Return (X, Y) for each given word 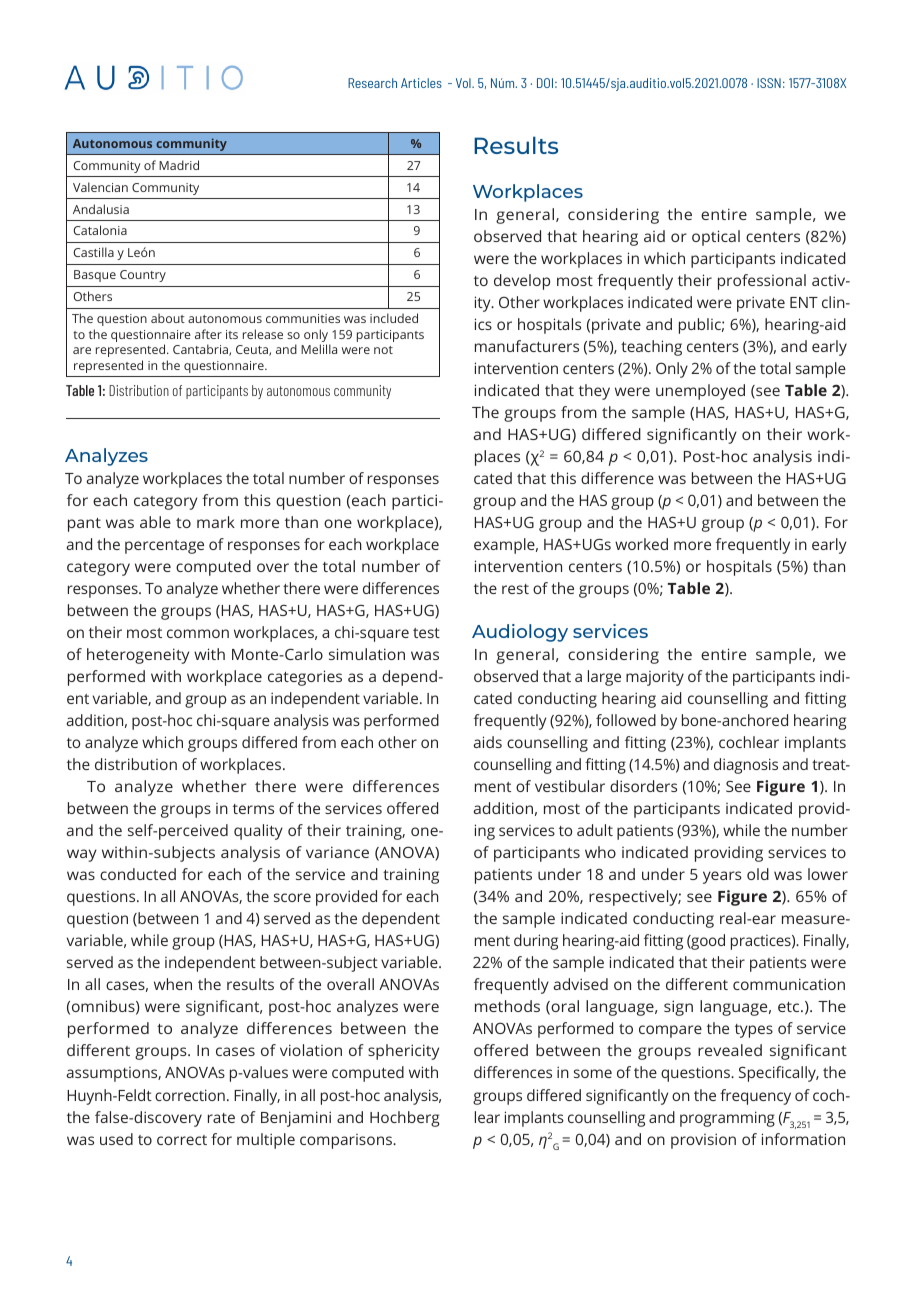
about (168, 318)
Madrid (179, 165)
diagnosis (746, 766)
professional (762, 282)
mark (216, 522)
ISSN (769, 83)
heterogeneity (138, 656)
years (722, 877)
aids (487, 742)
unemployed (700, 392)
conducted (138, 874)
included (394, 318)
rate (221, 1118)
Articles (421, 83)
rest (515, 589)
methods (507, 1006)
